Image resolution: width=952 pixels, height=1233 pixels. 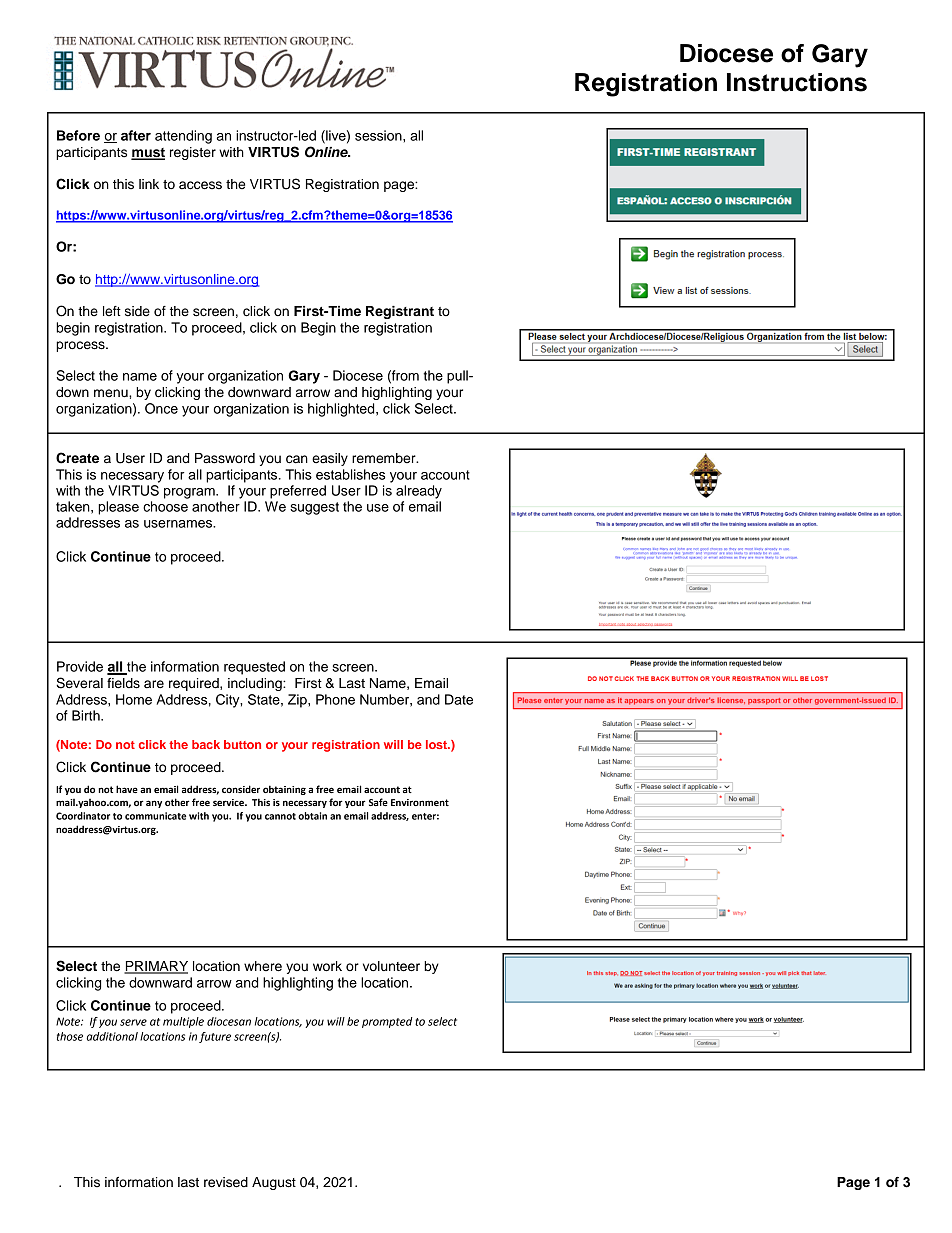 What do you see at coordinates (274, 1183) in the image?
I see `August` at bounding box center [274, 1183].
